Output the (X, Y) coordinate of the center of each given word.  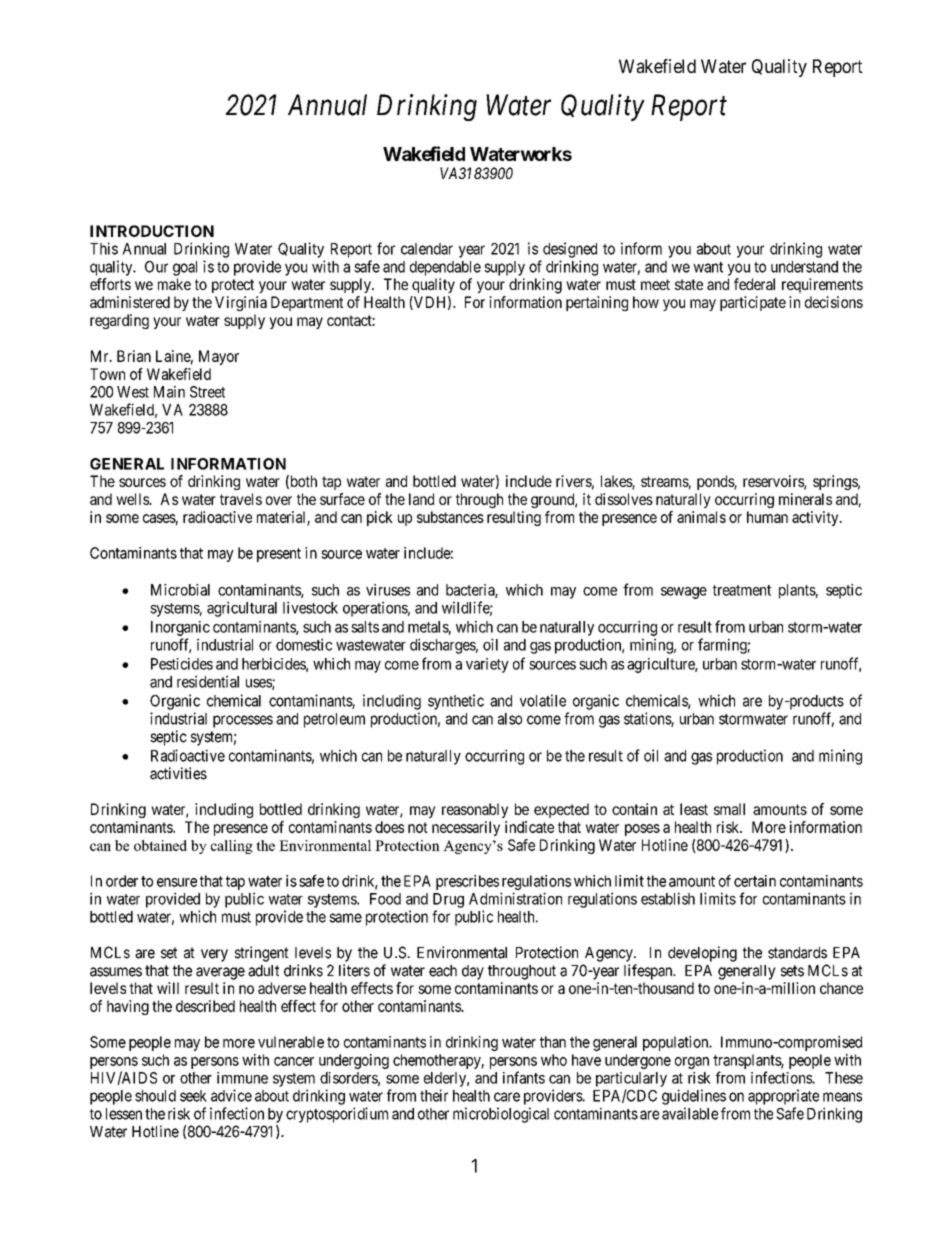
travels (241, 499)
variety (487, 665)
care (507, 1097)
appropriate (783, 1097)
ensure (177, 882)
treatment (742, 590)
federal (754, 284)
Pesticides (182, 664)
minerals (805, 499)
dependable (445, 268)
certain (755, 881)
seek (193, 1096)
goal (185, 268)
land (421, 499)
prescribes (467, 882)
